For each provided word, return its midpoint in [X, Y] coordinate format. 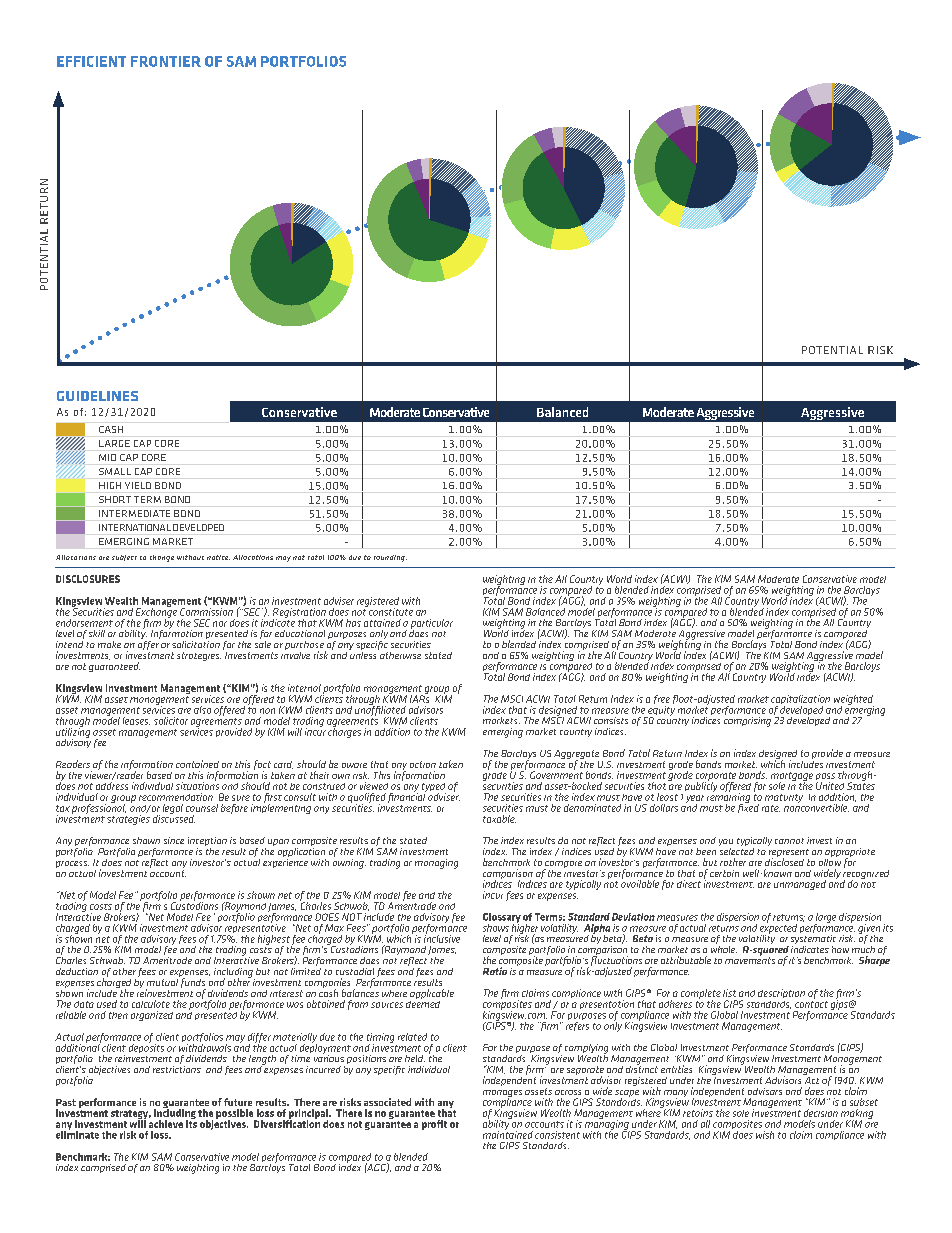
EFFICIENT [91, 61]
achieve [166, 1124]
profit [434, 1125]
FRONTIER [166, 61]
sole [741, 1113]
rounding [390, 558]
